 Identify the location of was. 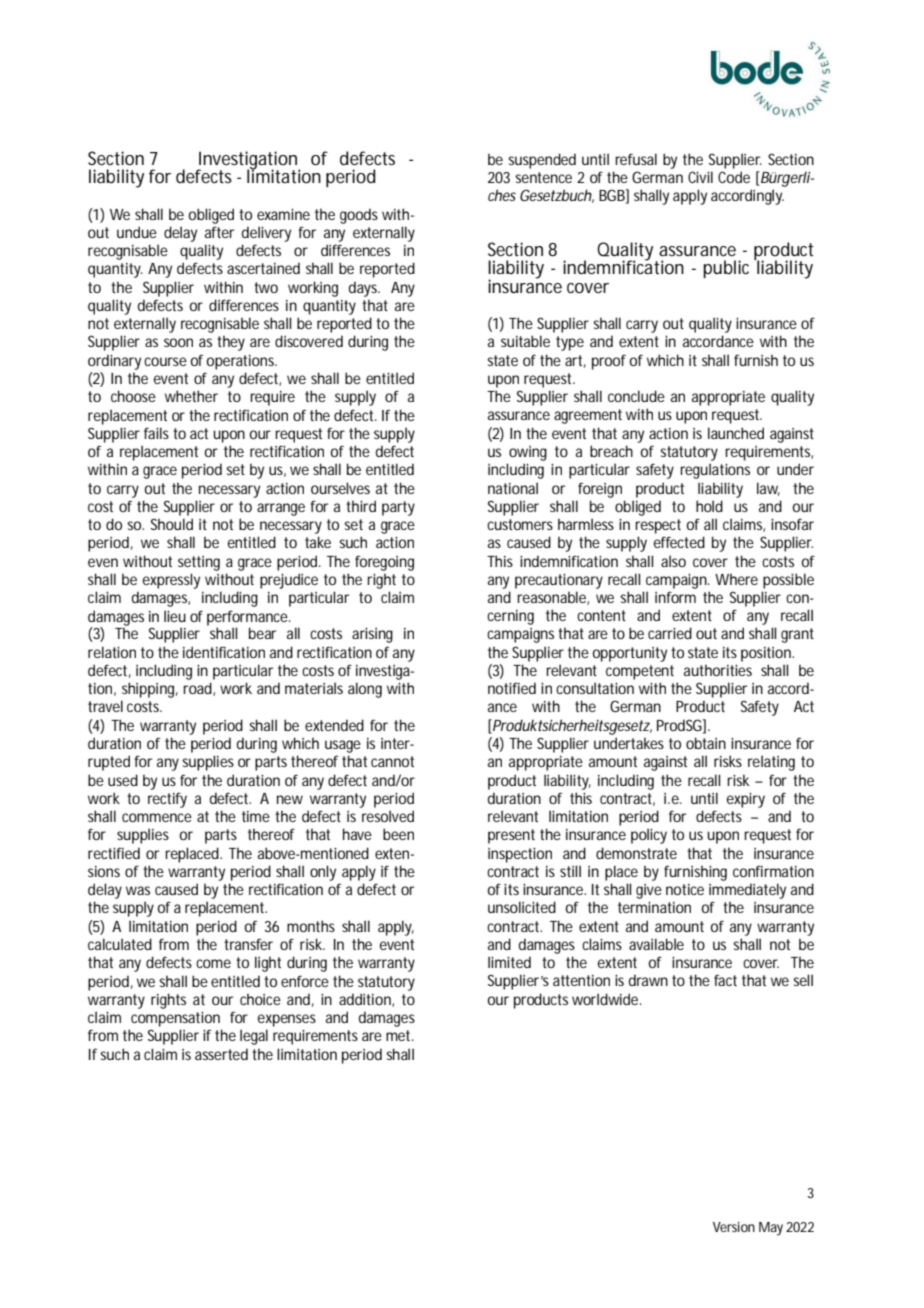
(138, 890).
